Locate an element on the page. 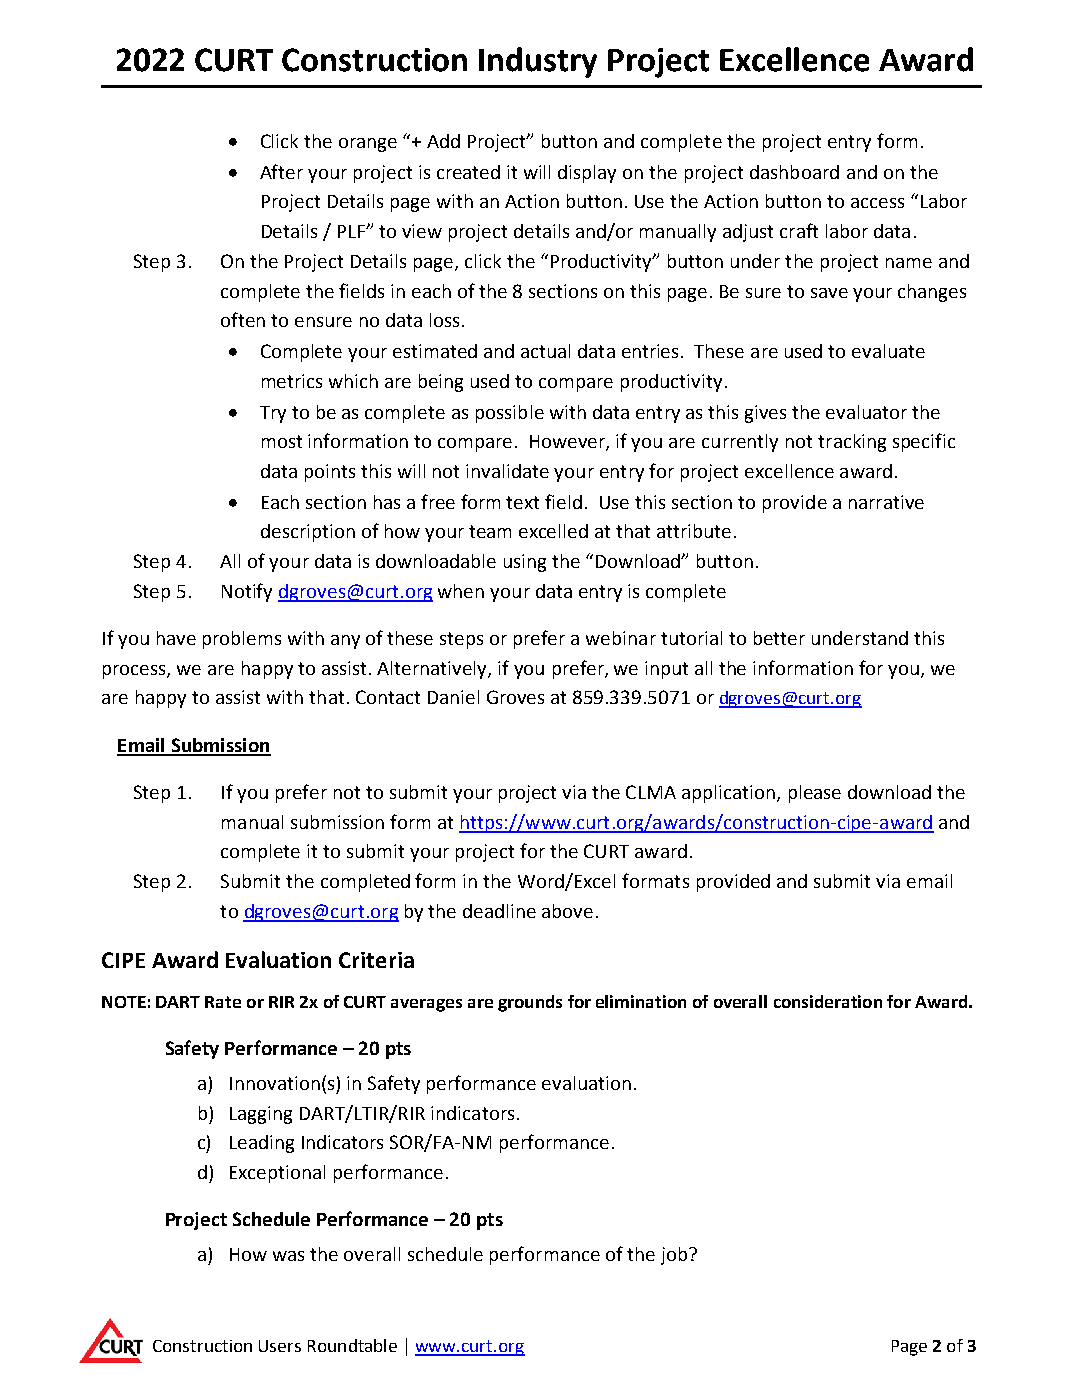  metrics is located at coordinates (292, 381).
